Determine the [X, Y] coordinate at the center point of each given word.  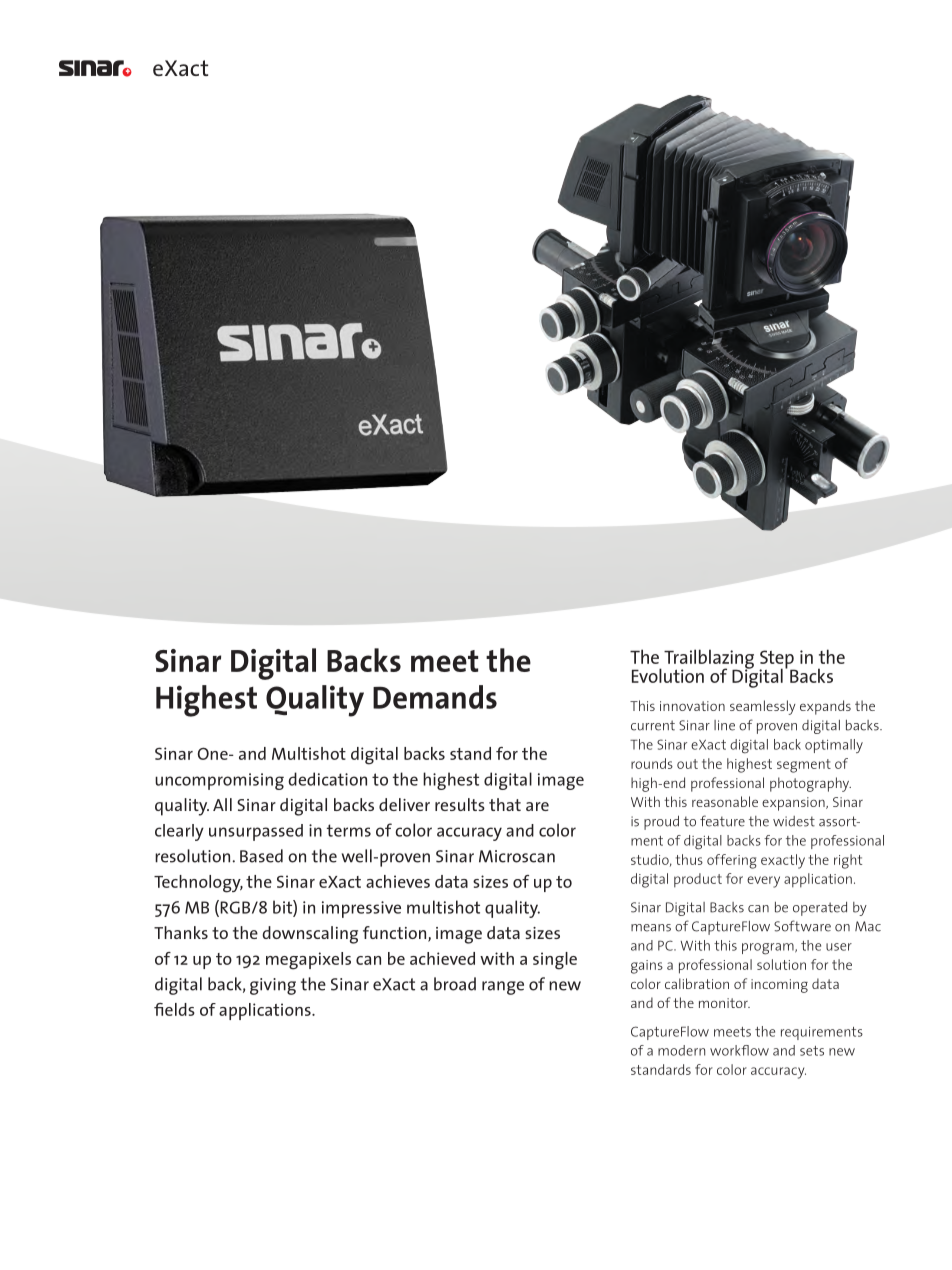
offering [732, 861]
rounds [652, 763]
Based [261, 856]
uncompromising [219, 781]
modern [681, 1050]
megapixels [308, 961]
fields [174, 1009]
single [555, 961]
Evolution [668, 675]
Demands [435, 697]
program [769, 949]
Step [777, 660]
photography [810, 784]
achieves [398, 881]
